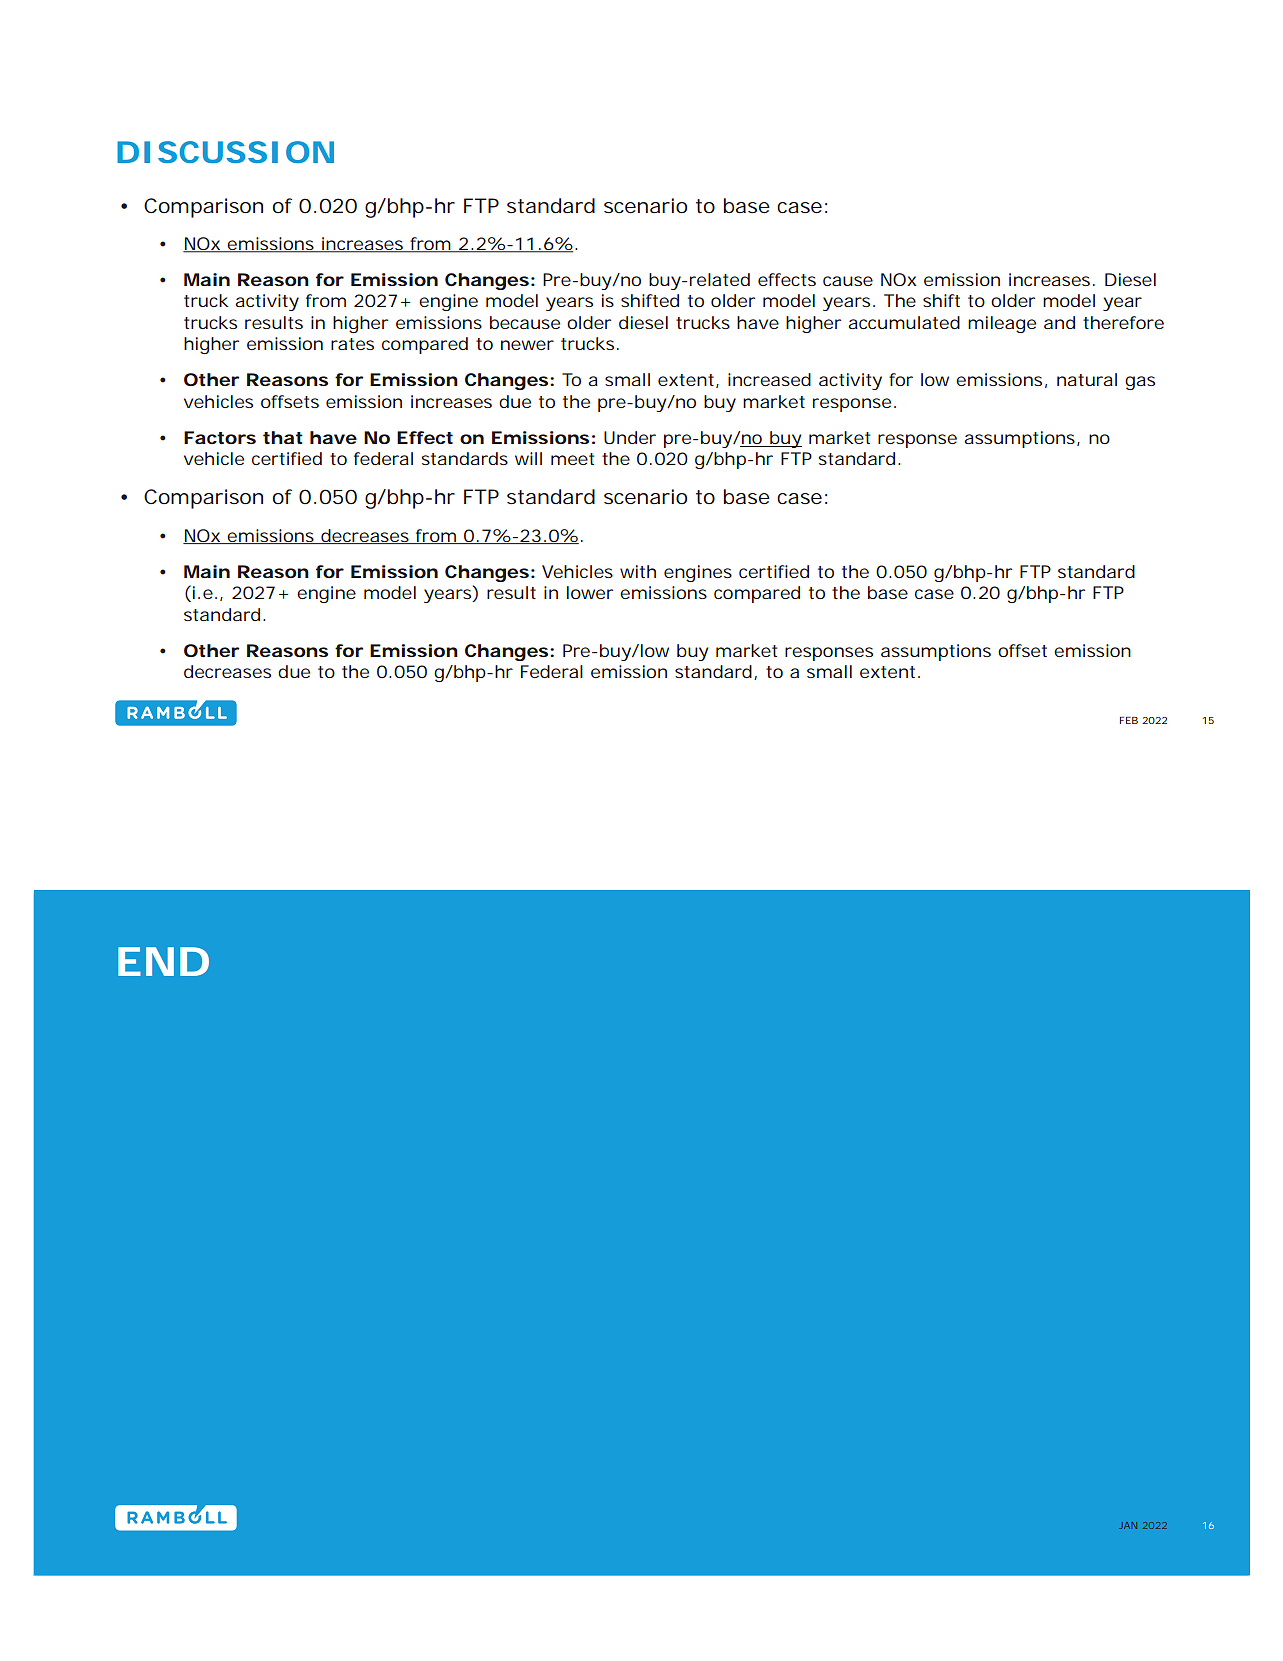 The width and height of the image is (1283, 1661). What do you see at coordinates (1123, 322) in the image?
I see `therefore` at bounding box center [1123, 322].
